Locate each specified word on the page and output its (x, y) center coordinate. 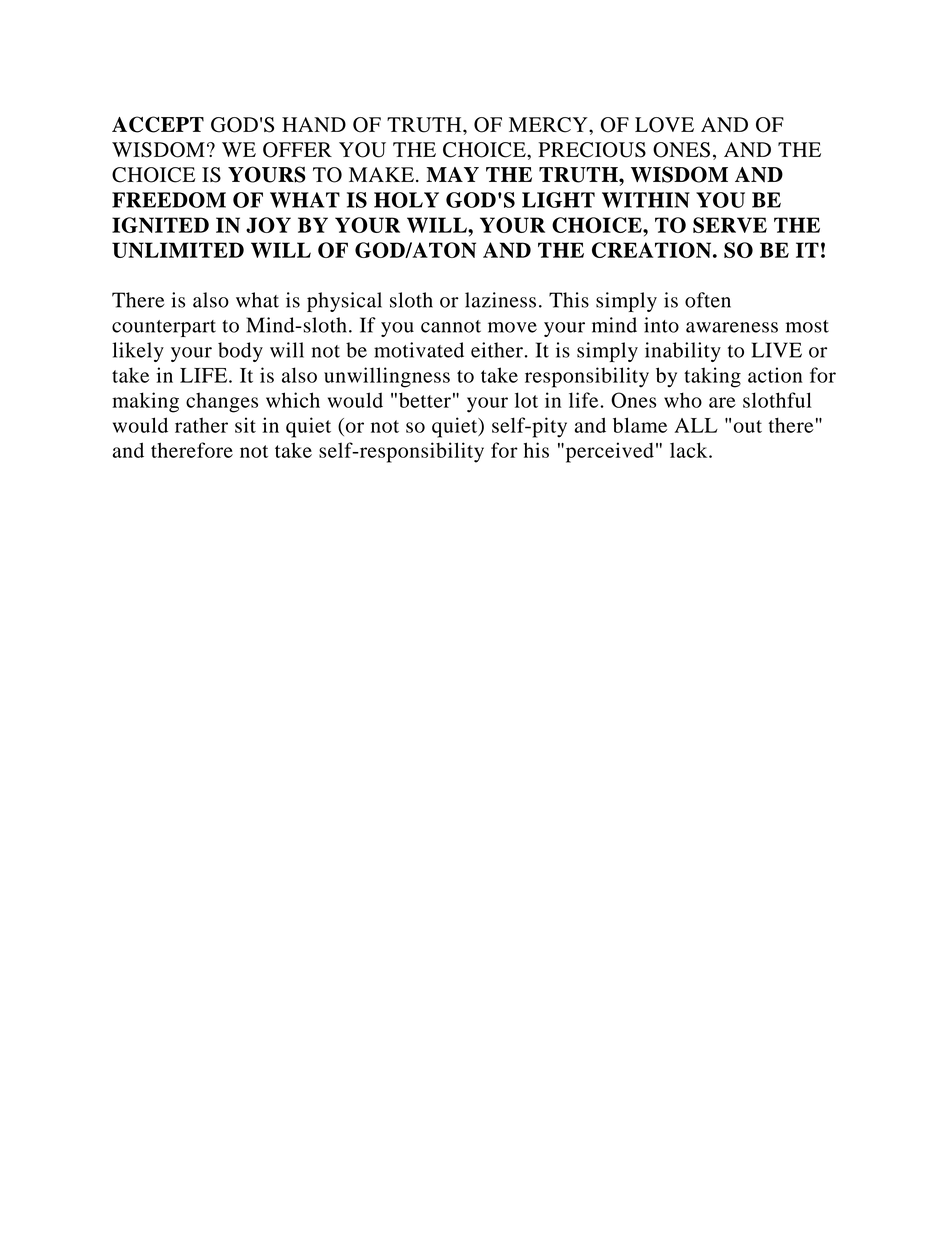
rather (201, 425)
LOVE (664, 125)
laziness (500, 300)
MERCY (549, 125)
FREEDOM (169, 200)
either (497, 350)
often (708, 300)
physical (344, 302)
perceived (608, 452)
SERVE (730, 225)
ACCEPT (158, 124)
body (240, 352)
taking (712, 377)
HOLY (406, 200)
